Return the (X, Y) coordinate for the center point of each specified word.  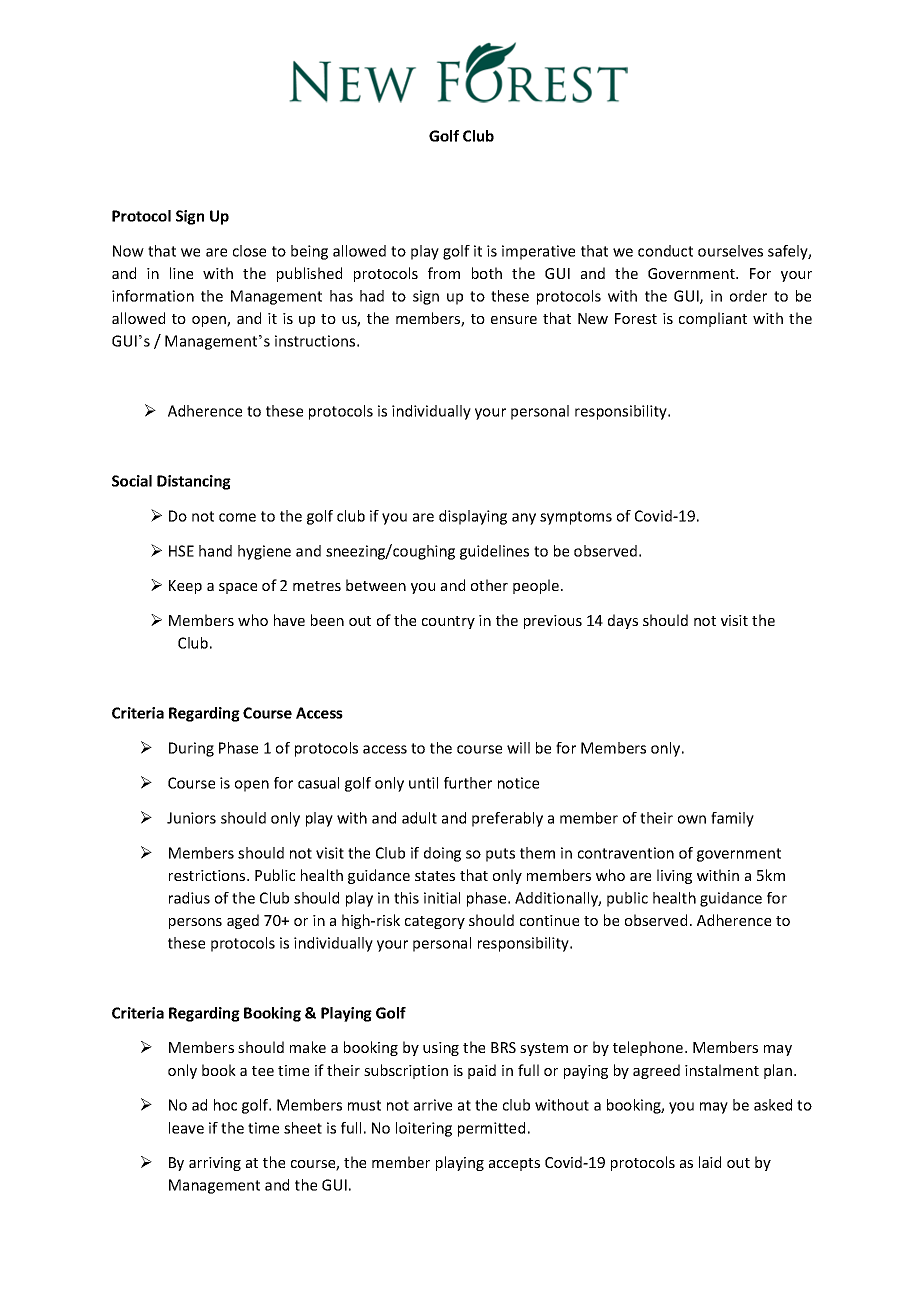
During (191, 749)
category (435, 922)
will (518, 748)
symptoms (576, 518)
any (524, 519)
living (674, 876)
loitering (424, 1129)
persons (195, 923)
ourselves (730, 251)
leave (186, 1128)
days (623, 621)
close (249, 251)
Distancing (194, 482)
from (444, 273)
